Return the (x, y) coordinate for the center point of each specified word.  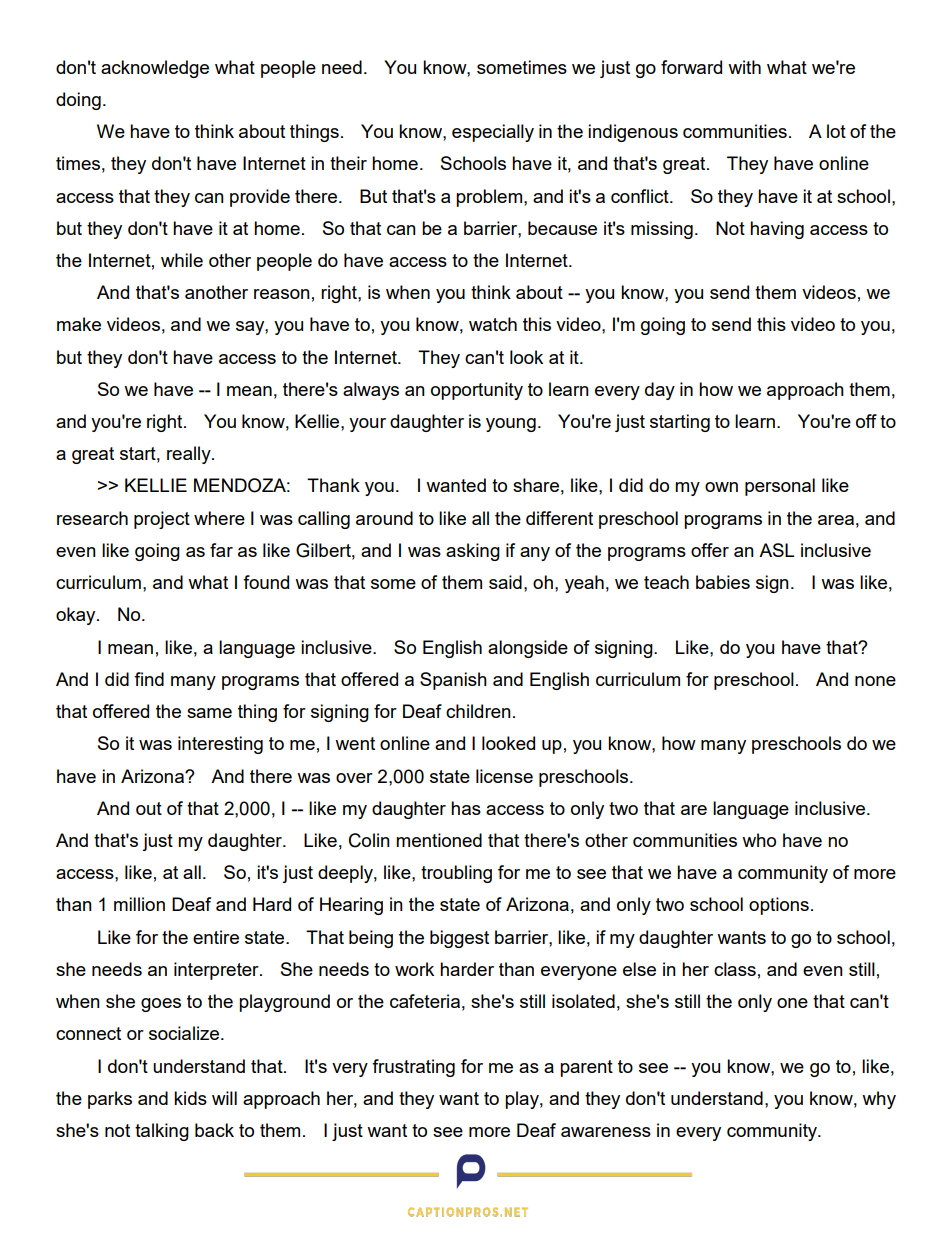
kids (190, 1098)
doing (78, 101)
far (221, 550)
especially (493, 133)
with (744, 67)
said (505, 582)
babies (723, 582)
